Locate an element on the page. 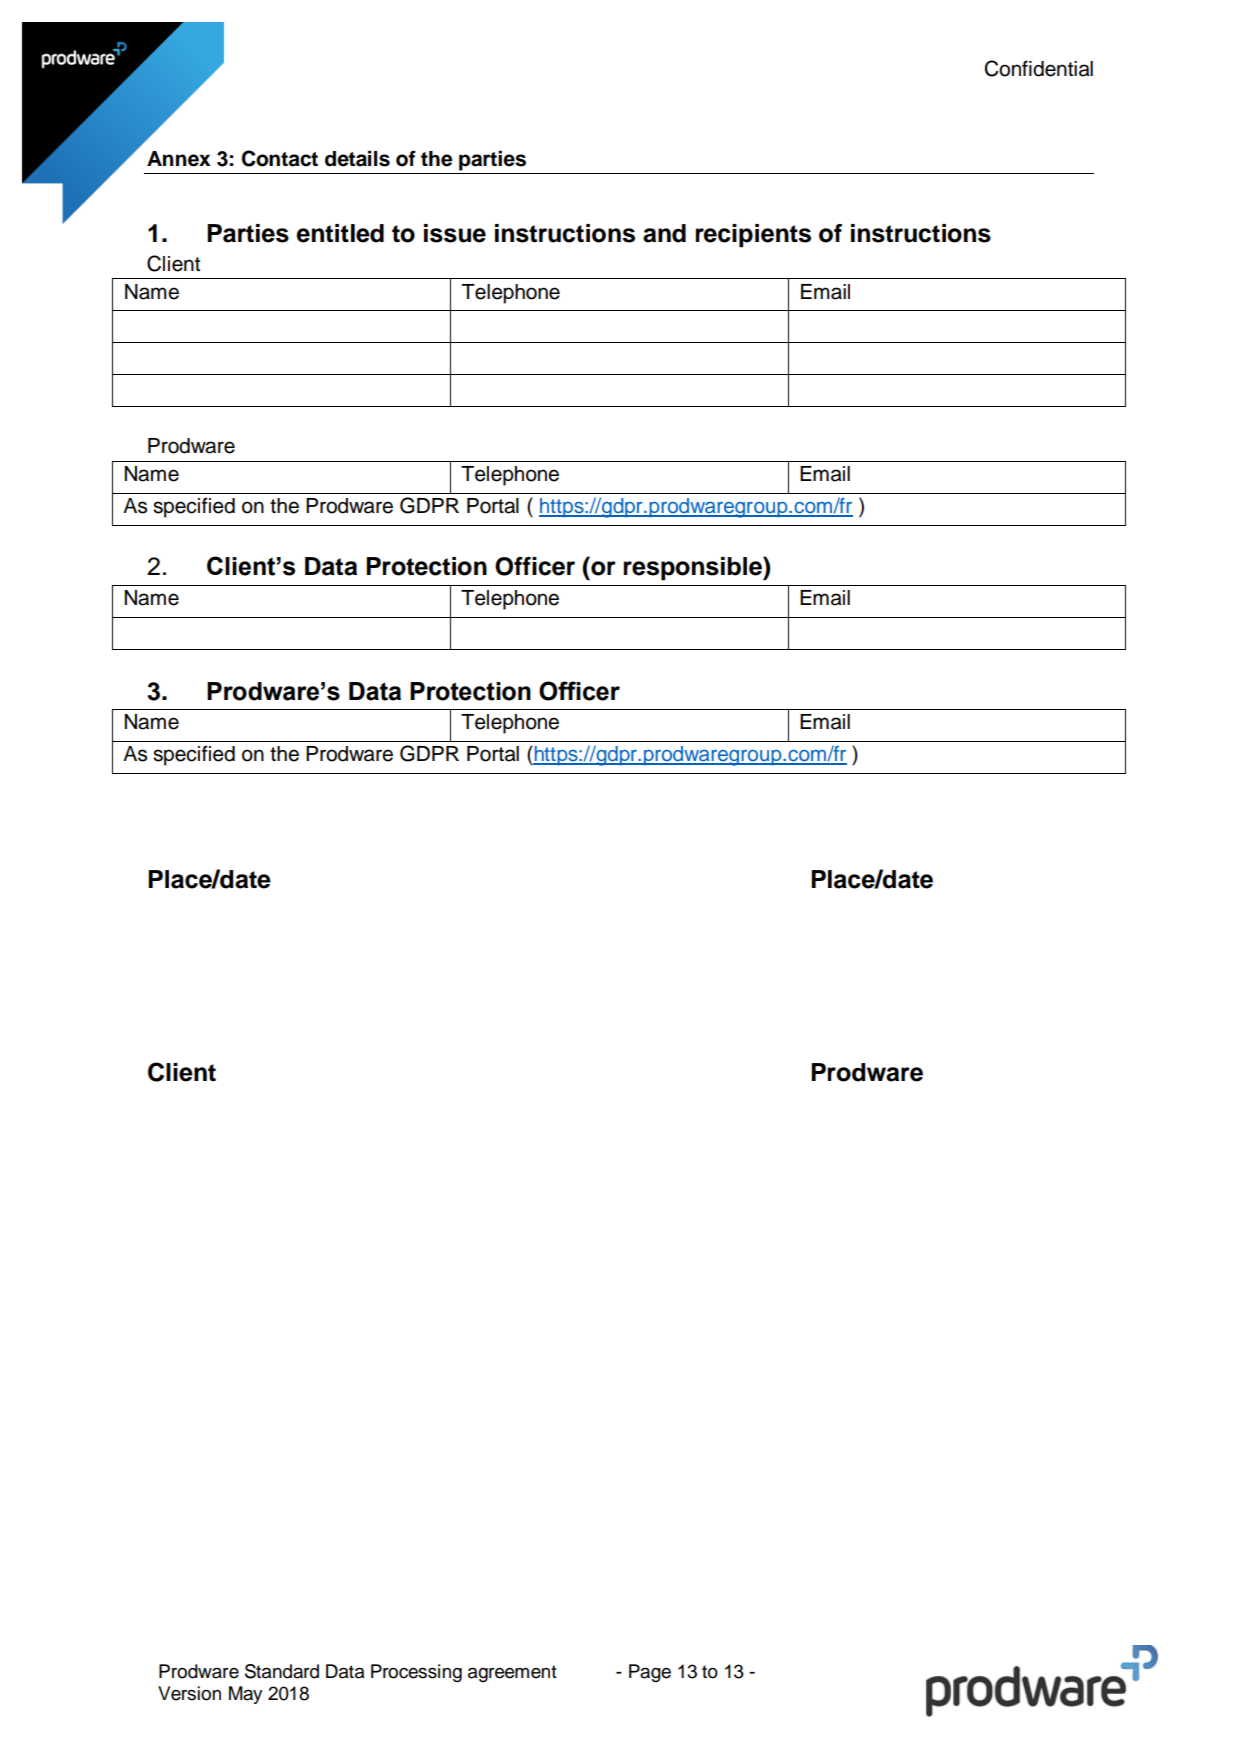  Contact is located at coordinates (280, 158).
